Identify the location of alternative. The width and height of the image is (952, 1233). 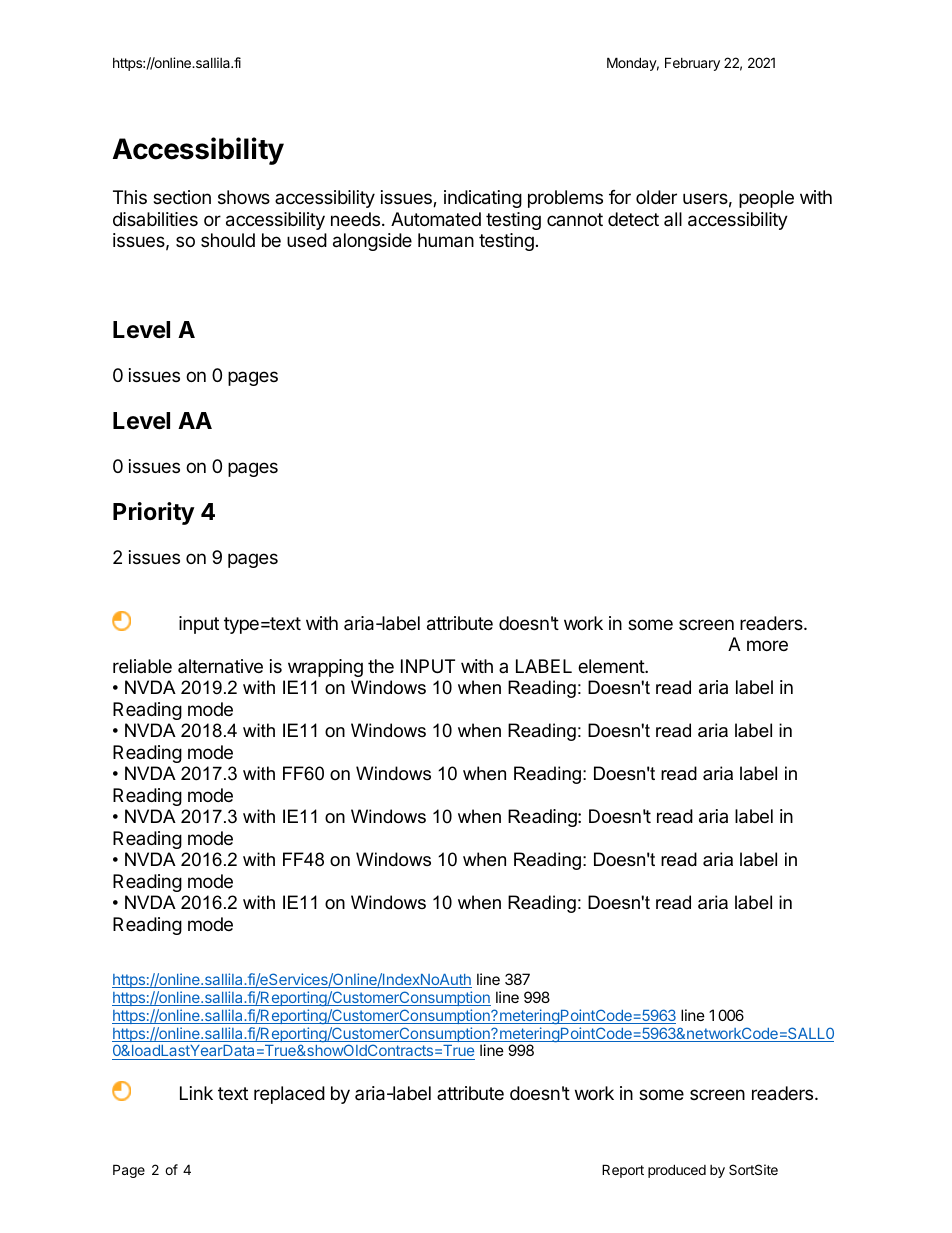
(220, 666).
